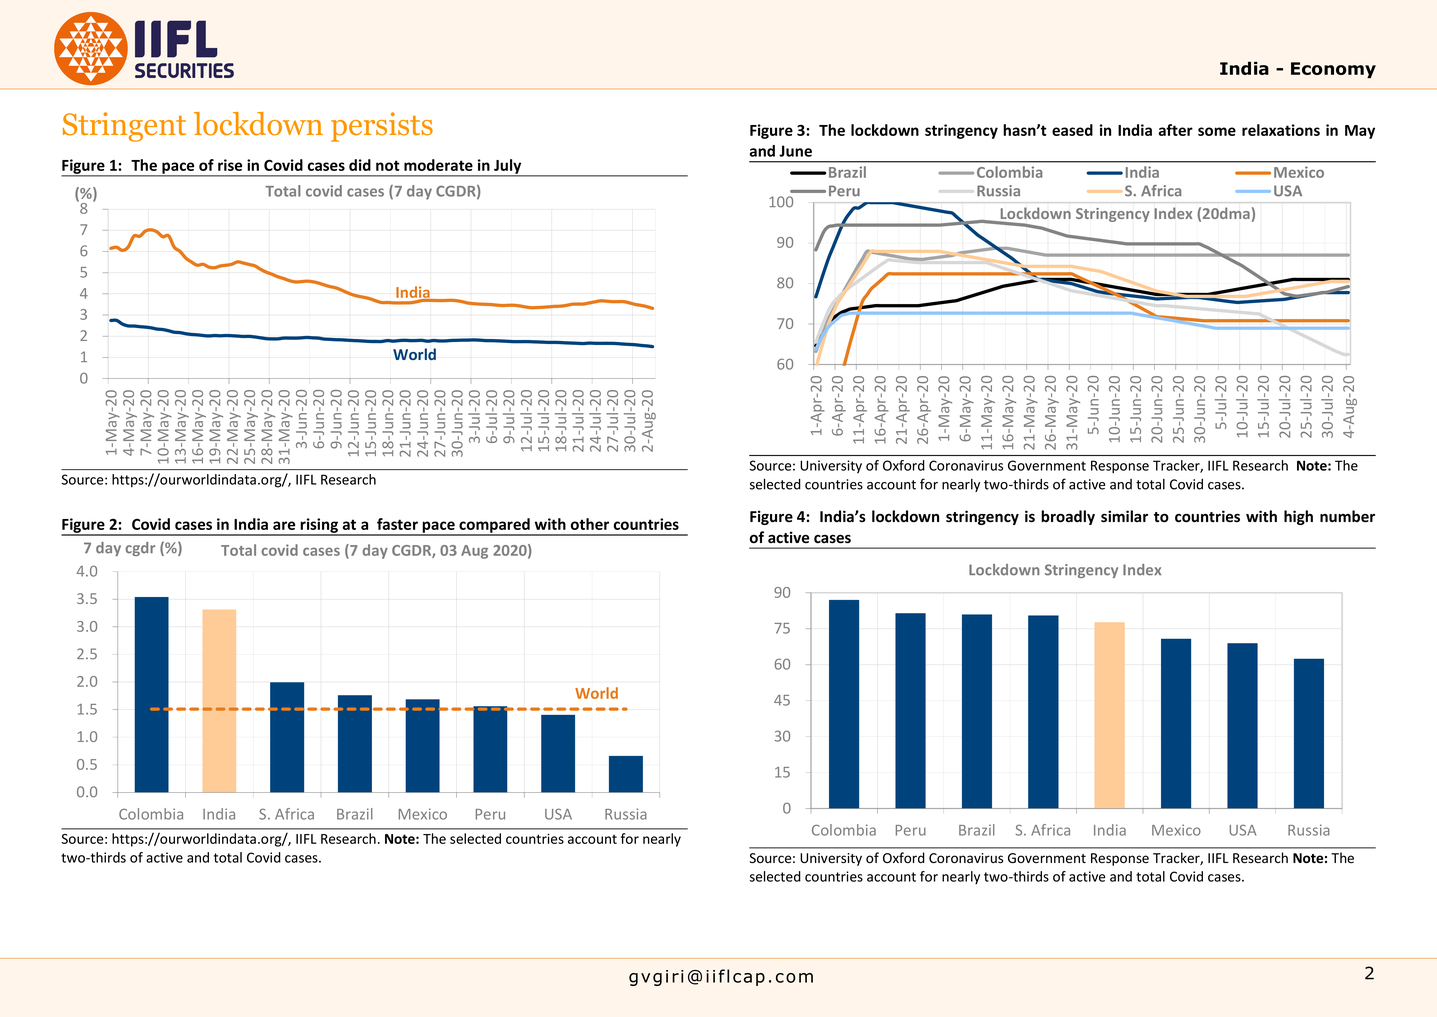 The image size is (1437, 1017). I want to click on rising, so click(319, 526).
